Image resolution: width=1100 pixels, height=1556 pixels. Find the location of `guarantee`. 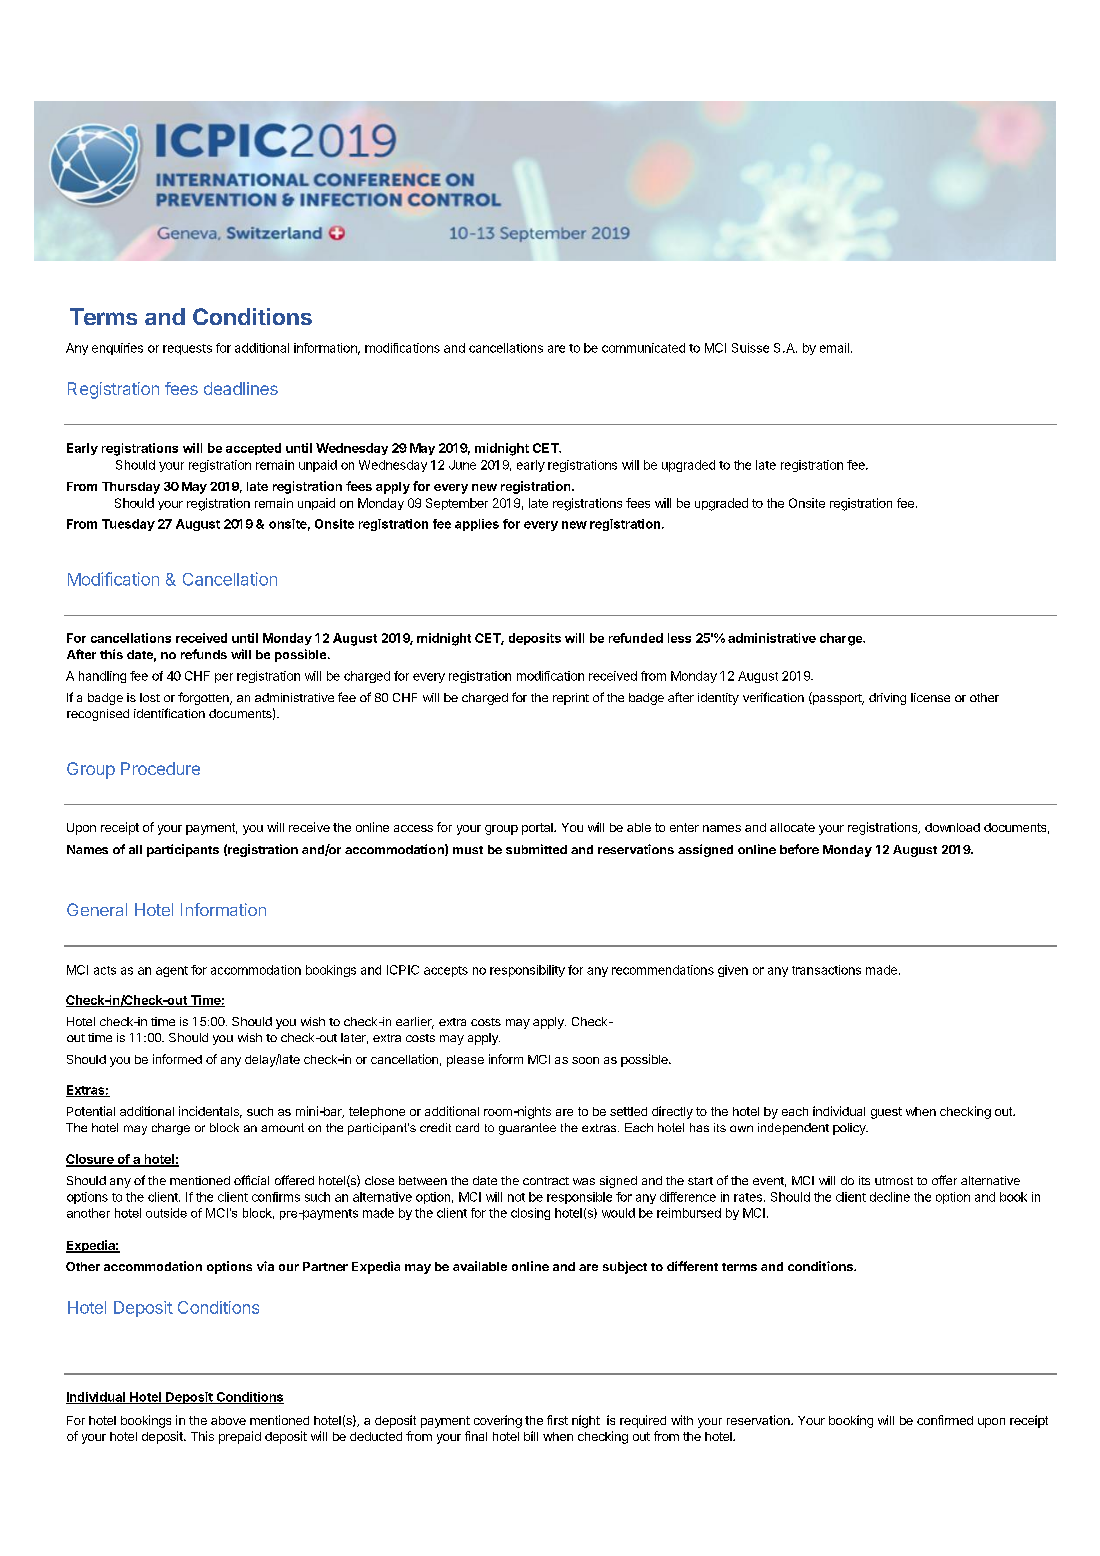

guarantee is located at coordinates (527, 1129).
